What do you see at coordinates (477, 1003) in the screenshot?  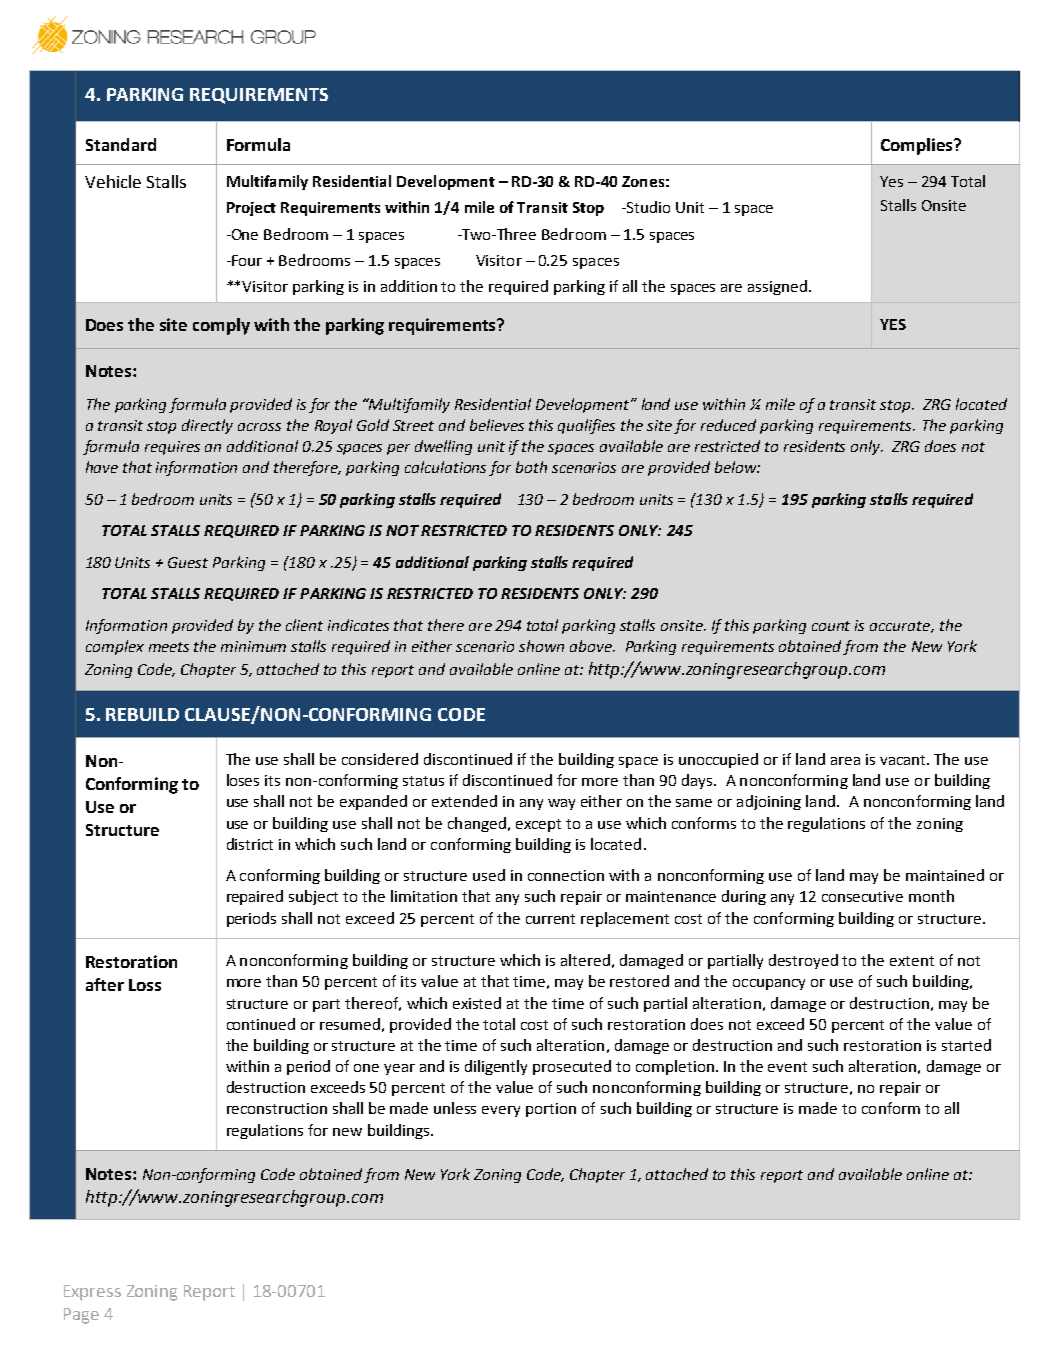 I see `existed` at bounding box center [477, 1003].
